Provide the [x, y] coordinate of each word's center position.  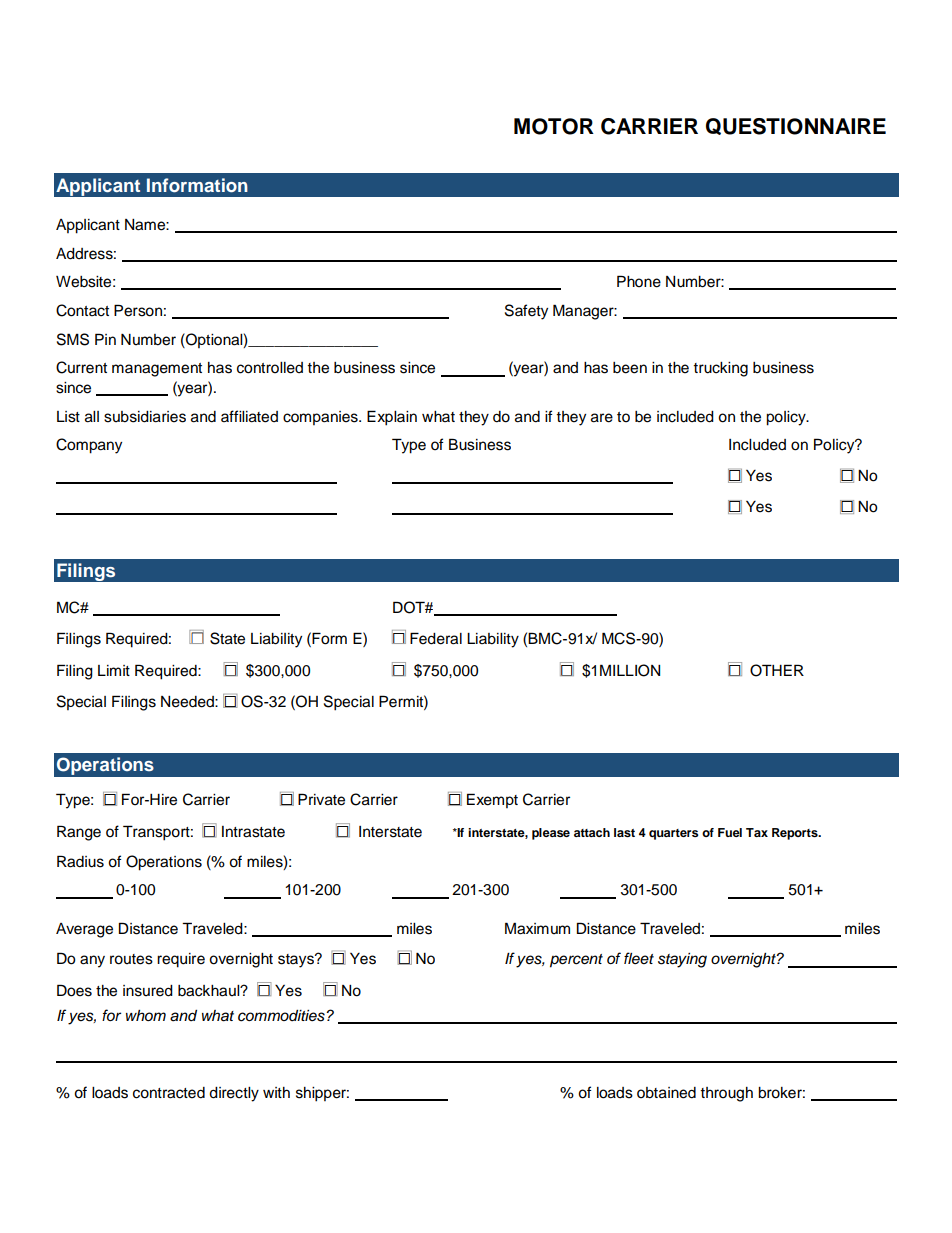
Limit [114, 670]
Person [138, 310]
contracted [169, 1093]
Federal [436, 638]
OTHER [777, 670]
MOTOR [554, 126]
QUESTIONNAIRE [796, 126]
